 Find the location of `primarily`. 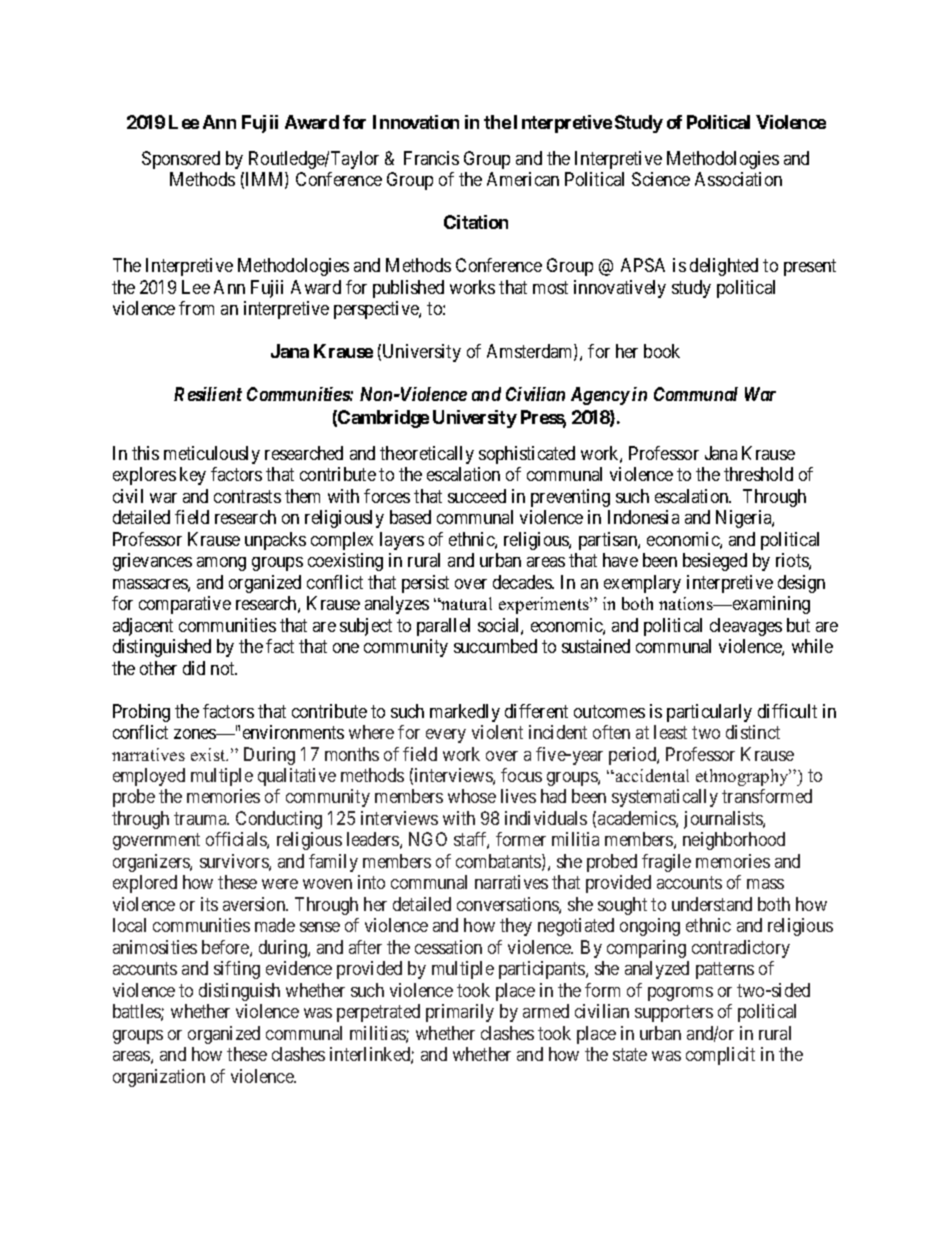

primarily is located at coordinates (460, 1013).
